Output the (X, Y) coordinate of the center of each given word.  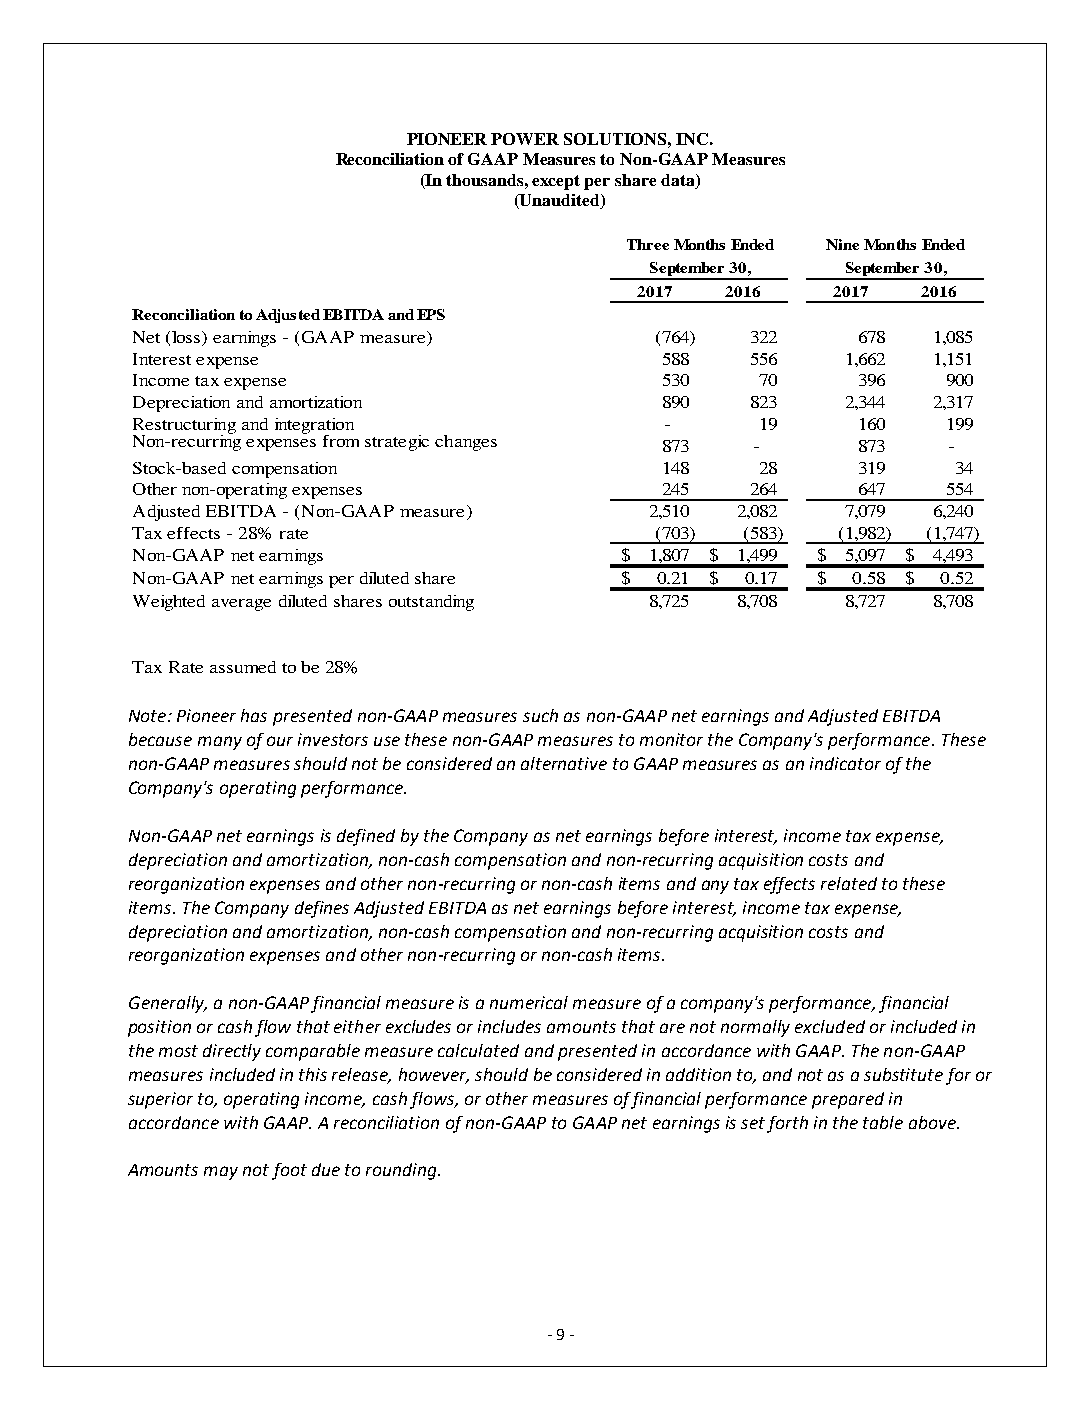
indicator (845, 763)
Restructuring (184, 427)
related (849, 883)
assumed (243, 667)
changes (466, 443)
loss (187, 338)
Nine (842, 244)
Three (648, 244)
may (221, 1173)
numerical (529, 1002)
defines (322, 909)
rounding (402, 1171)
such (540, 715)
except (556, 182)
